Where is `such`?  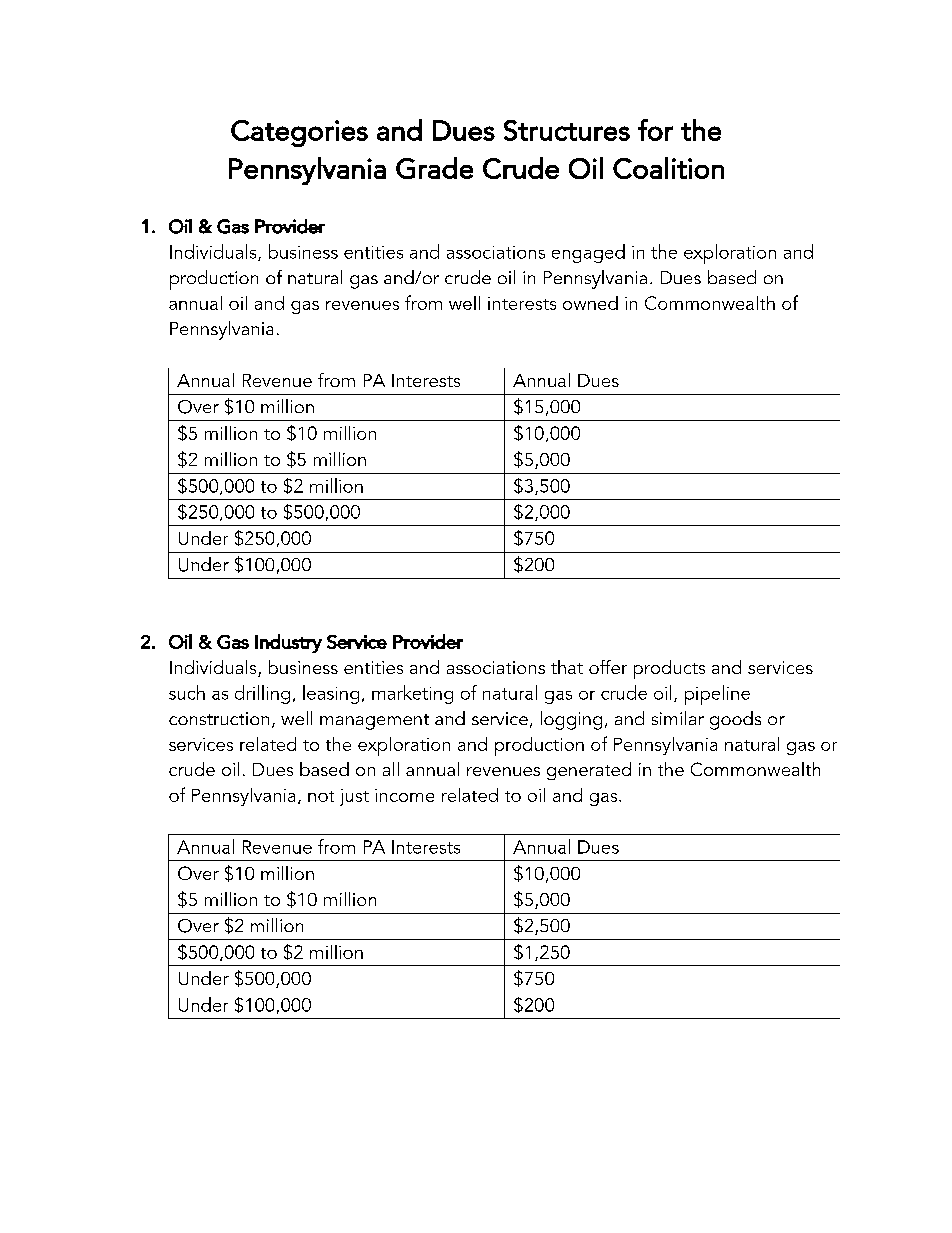 such is located at coordinates (187, 692).
